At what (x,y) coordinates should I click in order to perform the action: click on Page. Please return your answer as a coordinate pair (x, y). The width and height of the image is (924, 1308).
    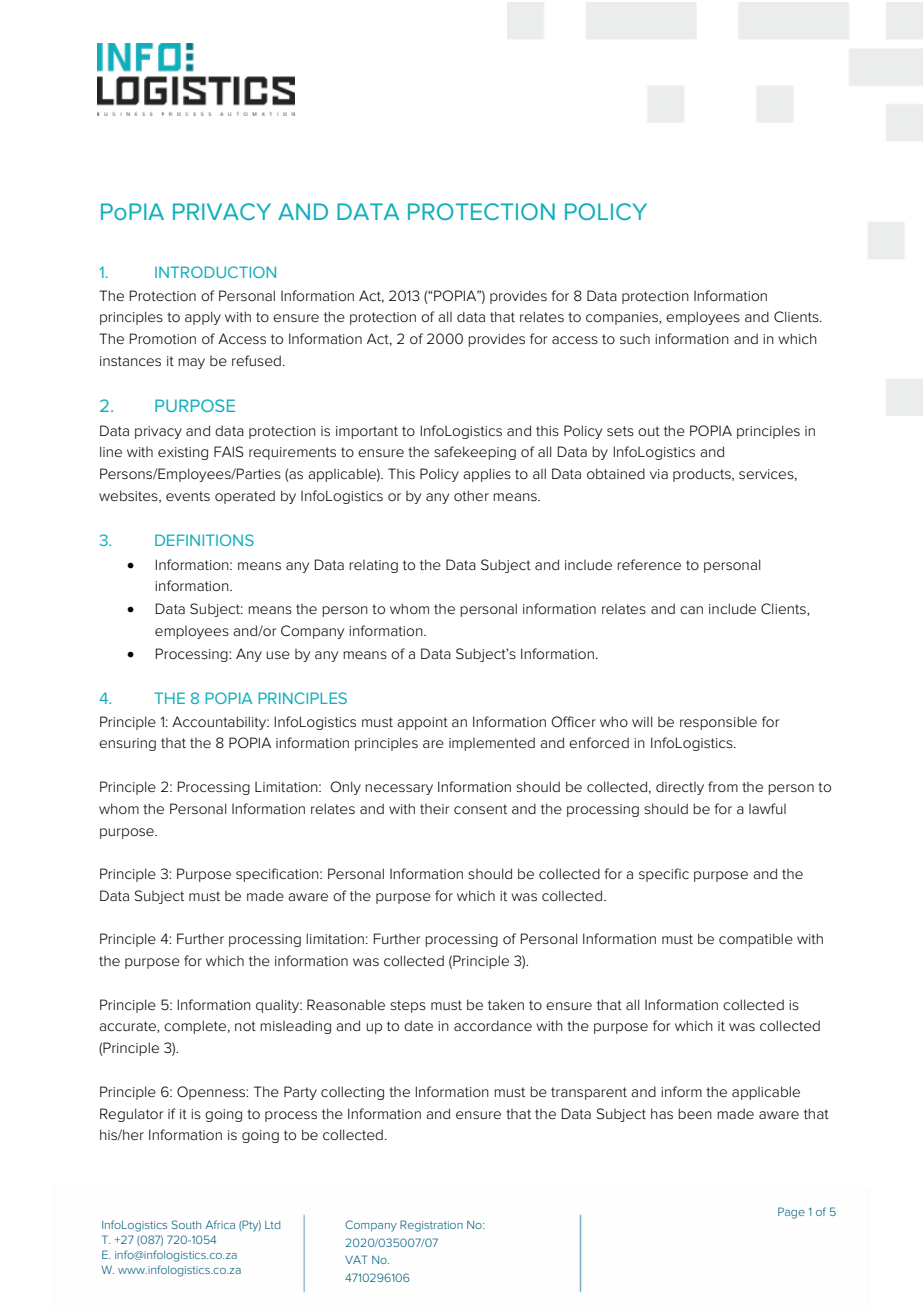
    Looking at the image, I should click on (791, 1213).
